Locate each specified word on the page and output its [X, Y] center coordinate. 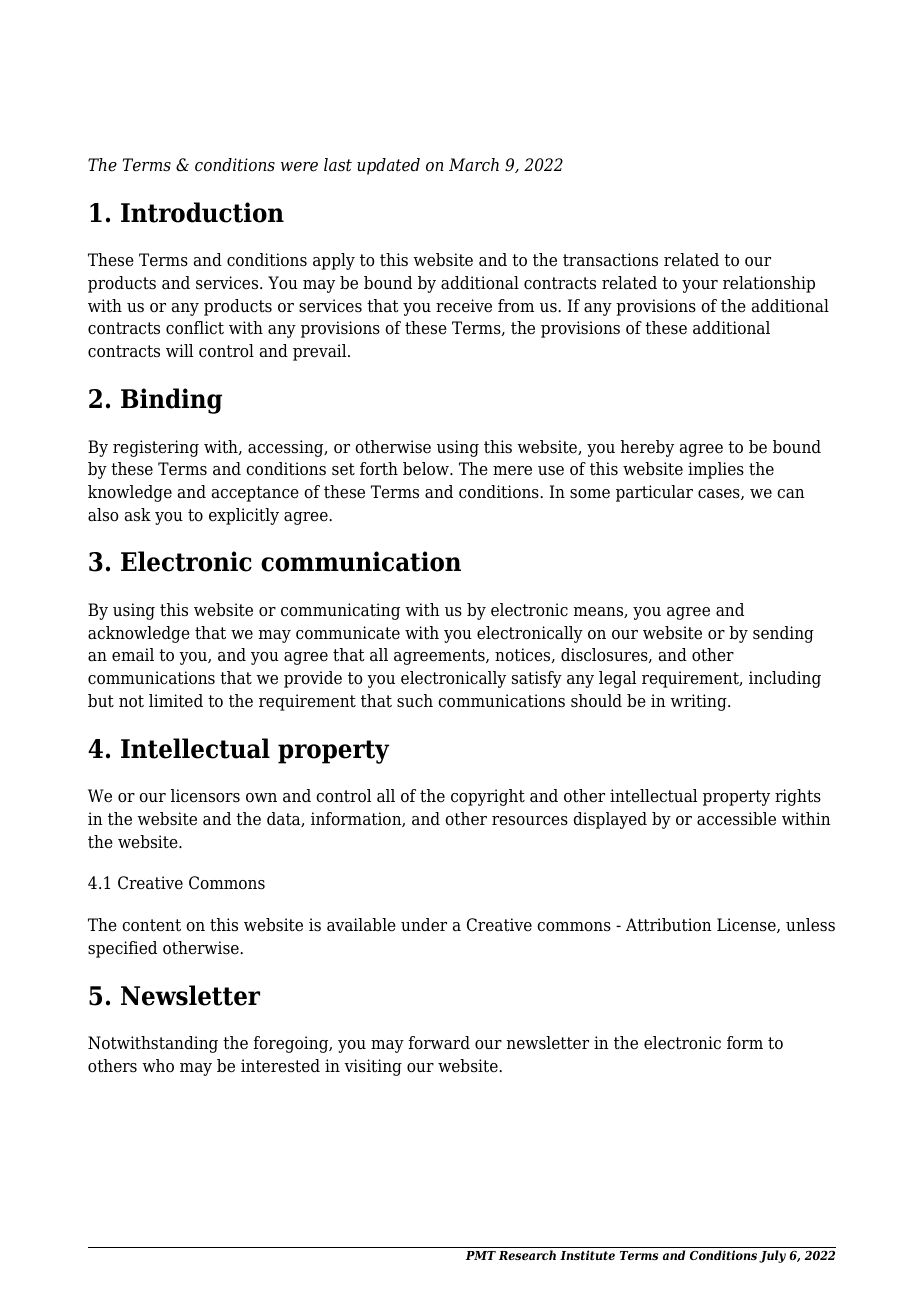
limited [176, 701]
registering [156, 448]
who [158, 1066]
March [474, 165]
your [700, 286]
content [151, 925]
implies [716, 470]
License [747, 925]
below [427, 469]
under [424, 925]
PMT [481, 1255]
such [415, 701]
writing [699, 702]
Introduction [202, 212]
